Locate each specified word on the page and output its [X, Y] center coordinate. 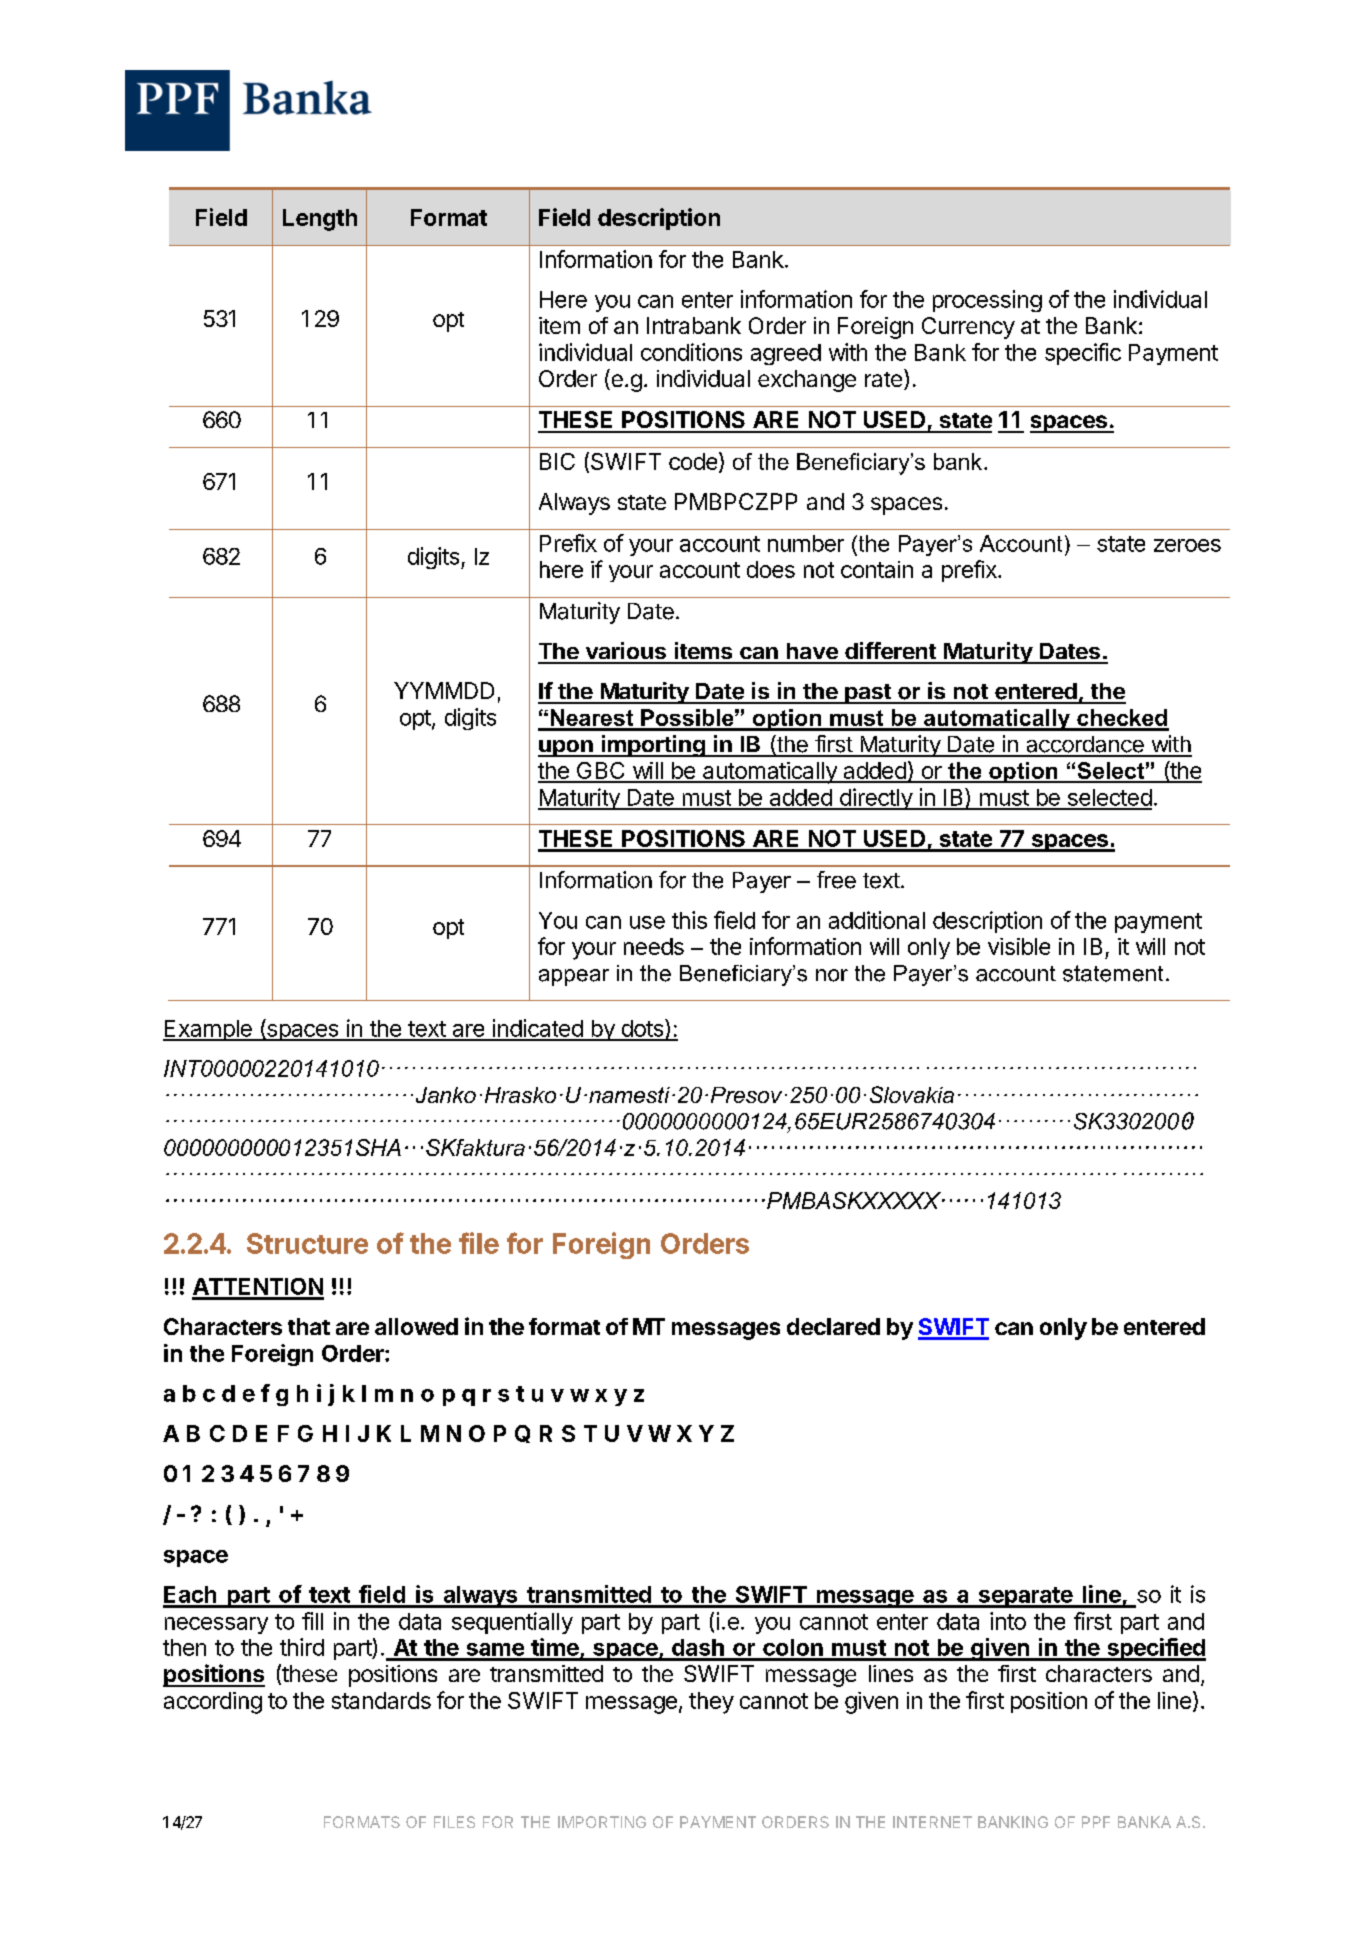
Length [320, 220]
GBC [600, 772]
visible [1019, 946]
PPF [1096, 1822]
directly [875, 799]
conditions [691, 352]
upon [566, 748]
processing [987, 301]
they [711, 1703]
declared [833, 1326]
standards [381, 1700]
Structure [307, 1243]
